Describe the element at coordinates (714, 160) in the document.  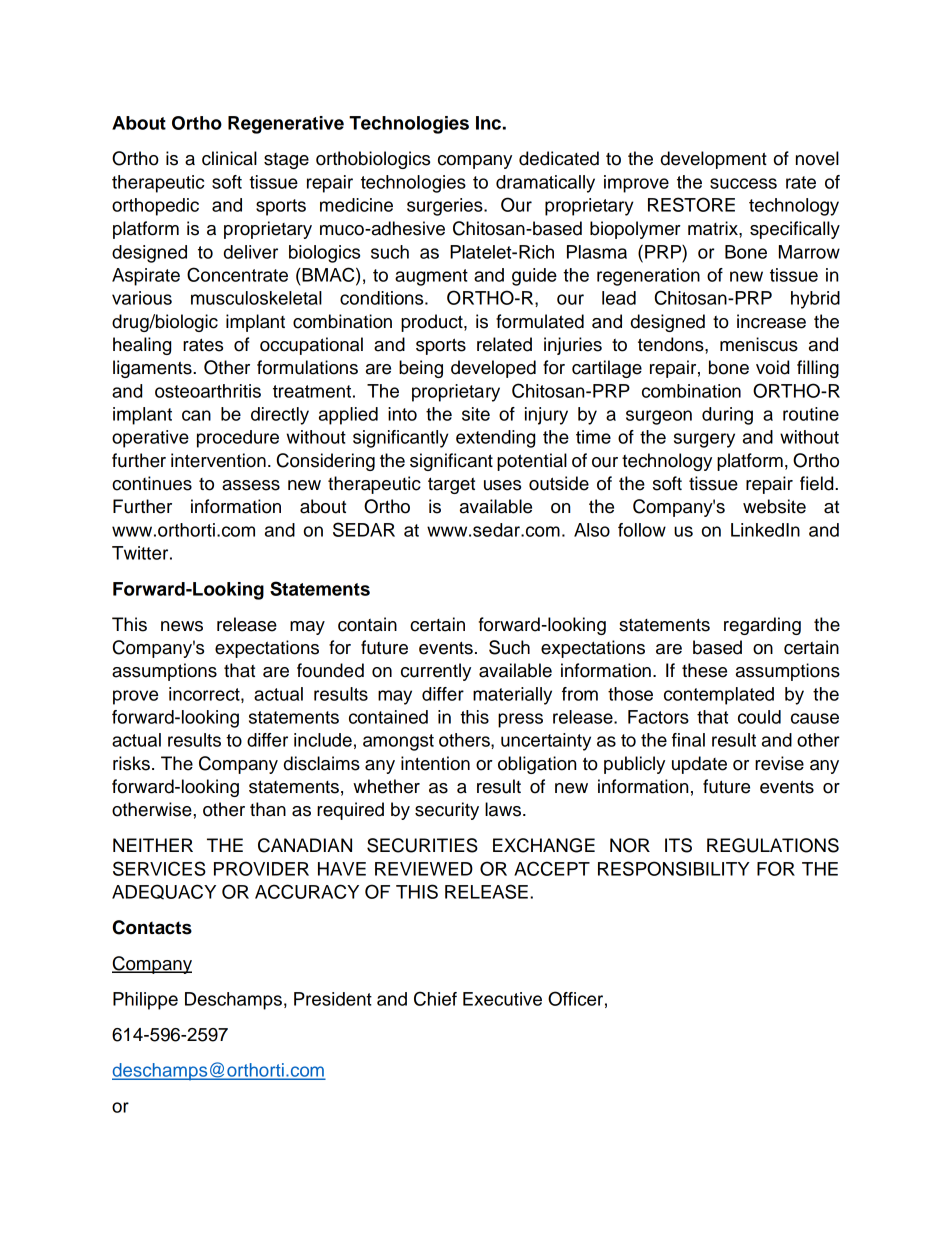
I see `development` at that location.
